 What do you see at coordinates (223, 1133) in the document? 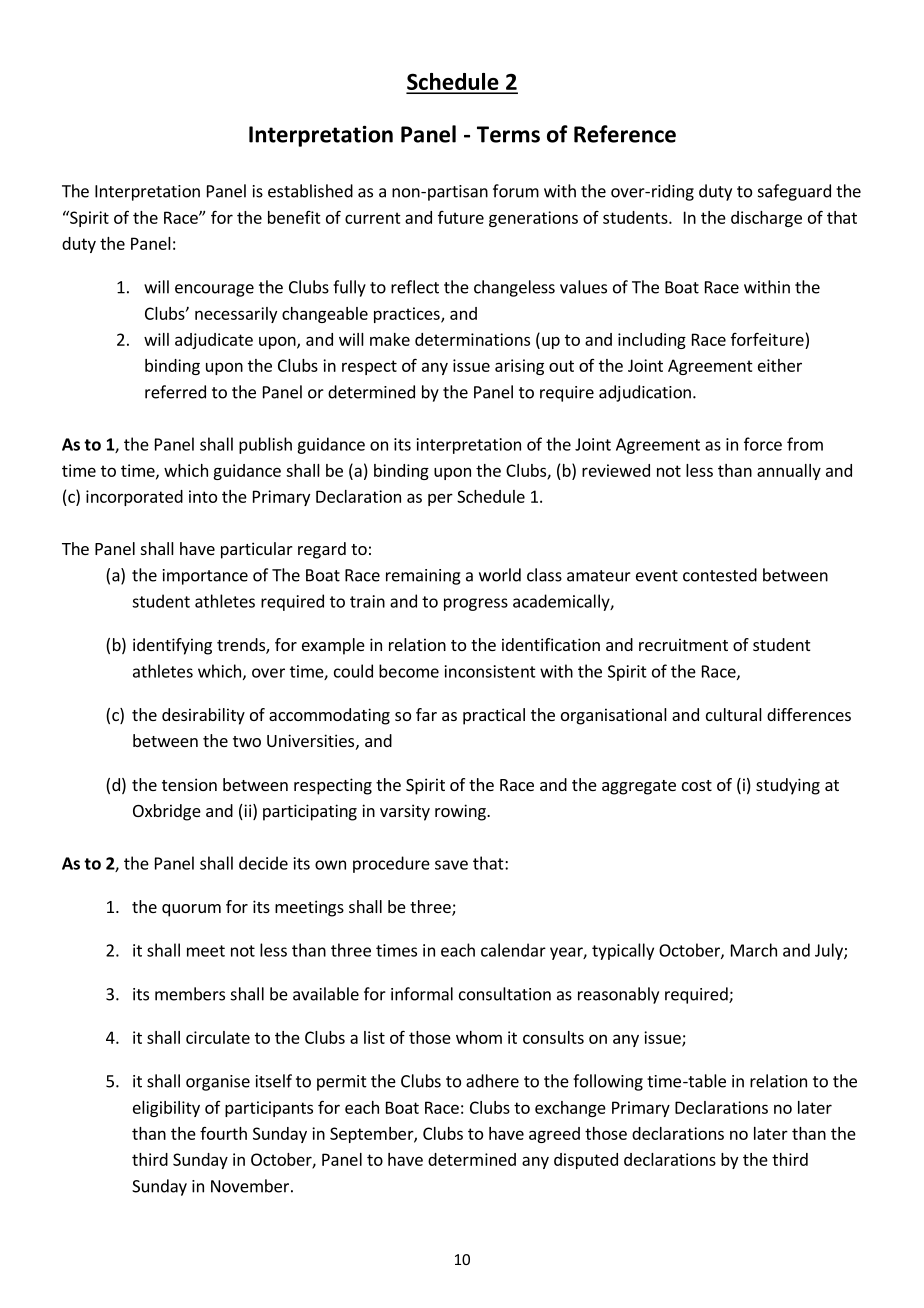
I see `fourth` at bounding box center [223, 1133].
